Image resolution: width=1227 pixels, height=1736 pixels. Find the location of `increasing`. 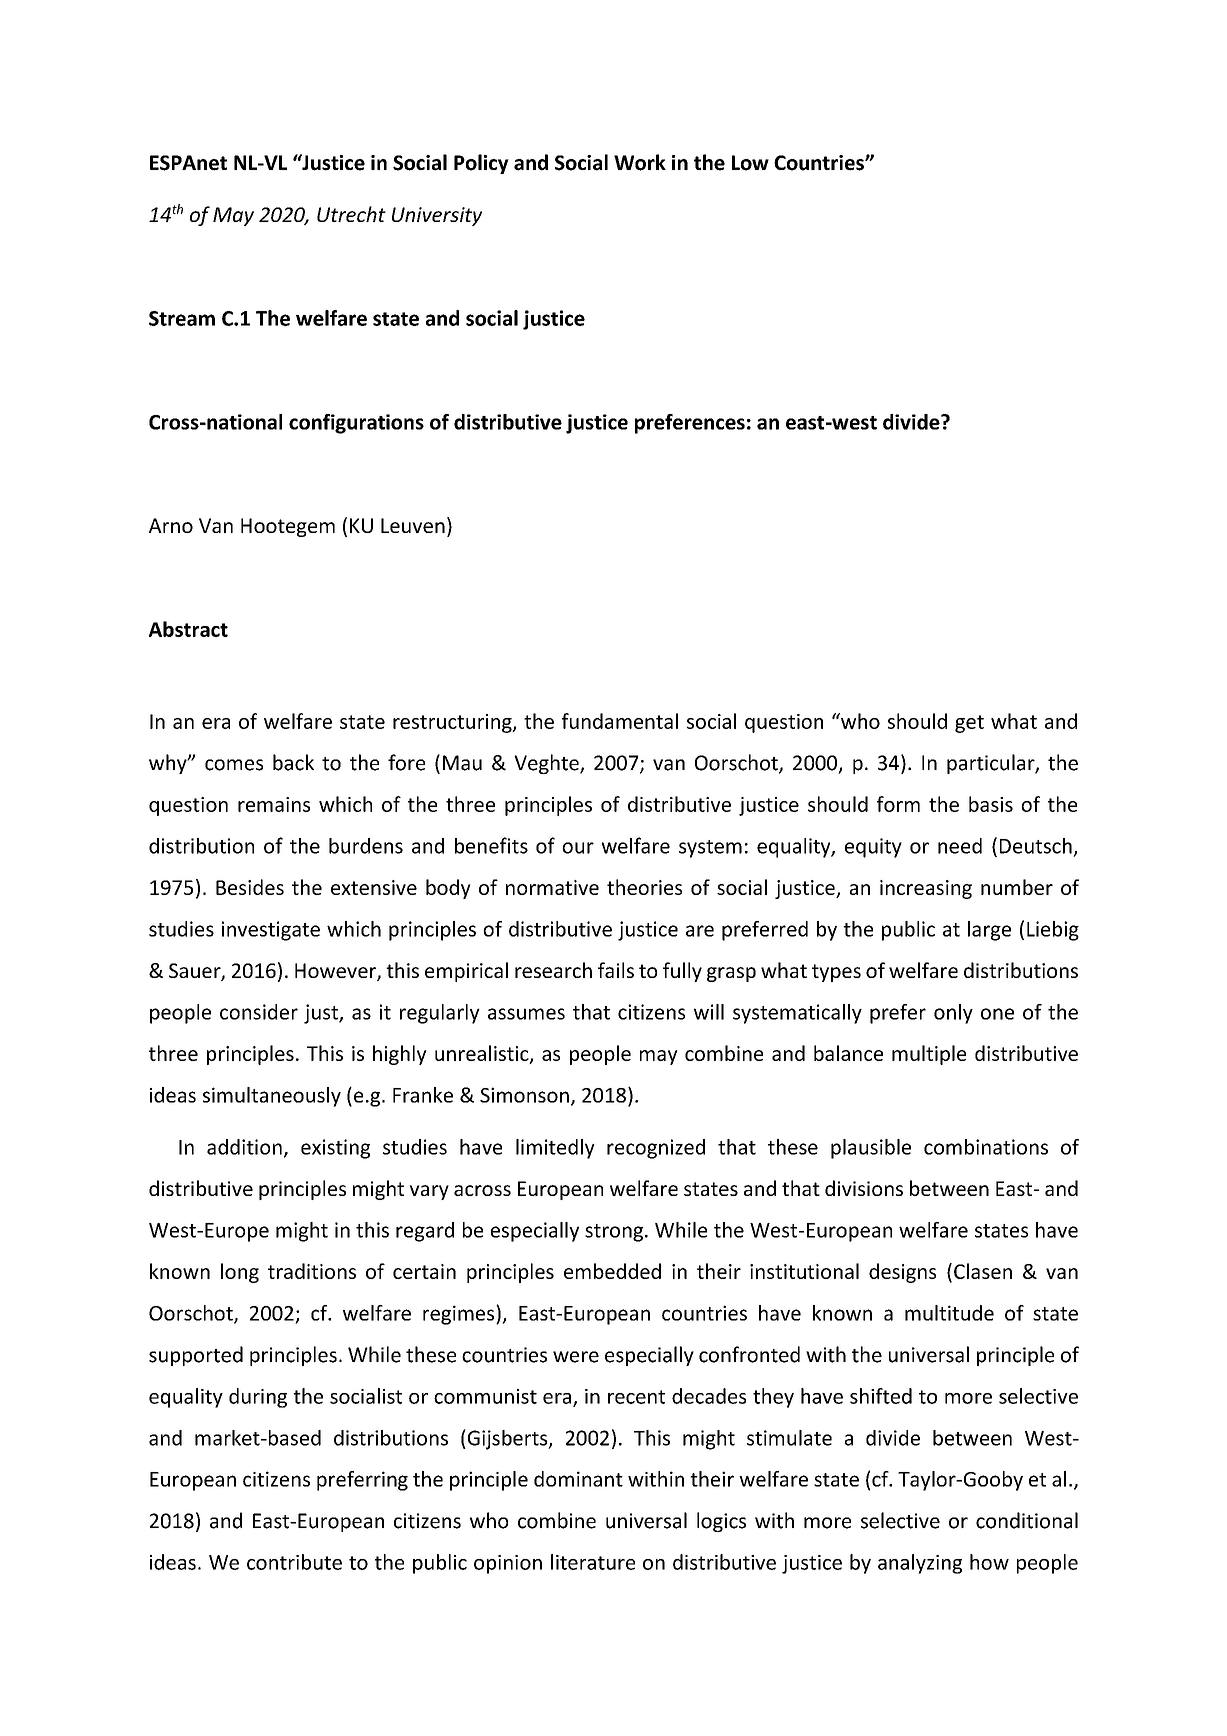

increasing is located at coordinates (926, 889).
